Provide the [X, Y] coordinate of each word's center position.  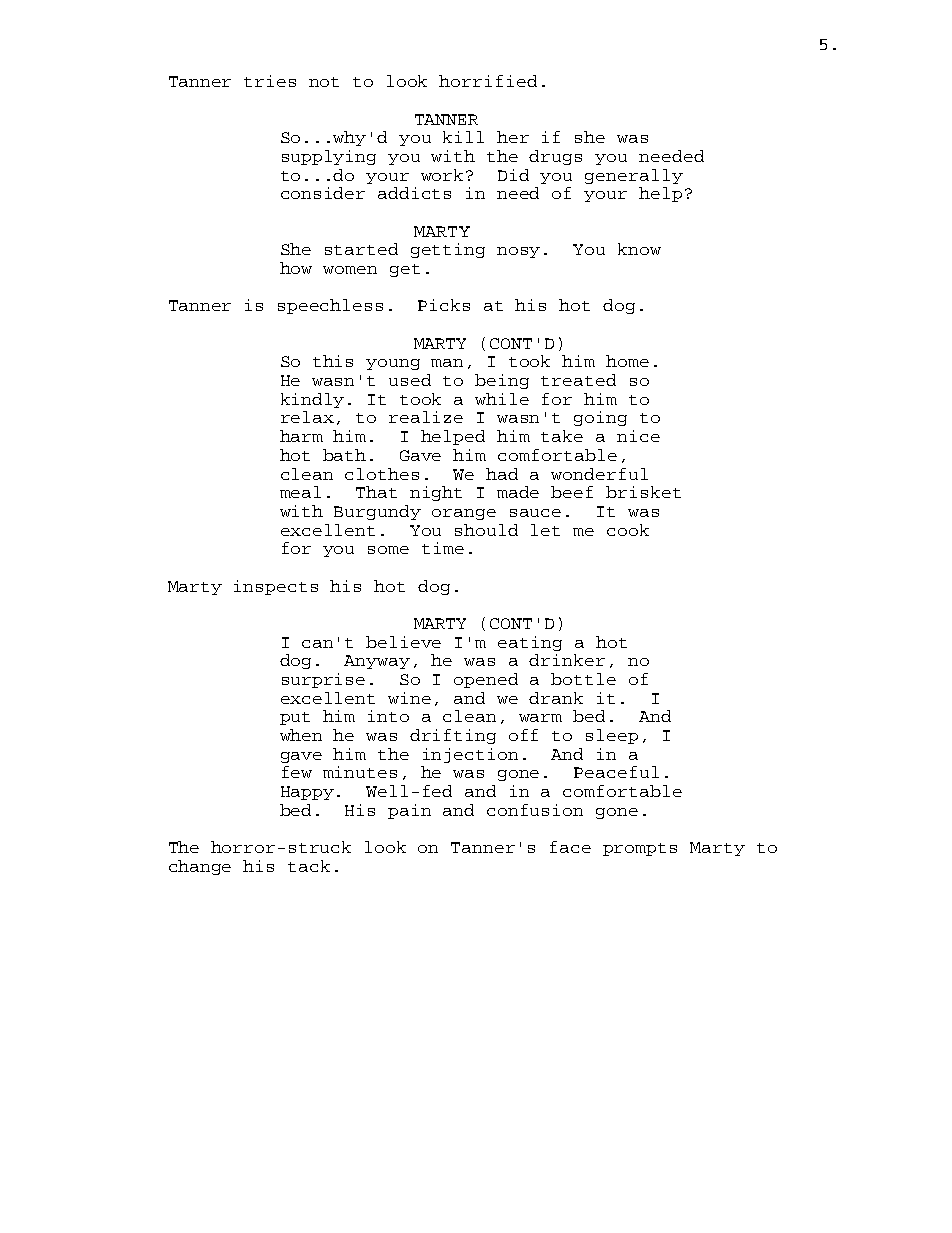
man [447, 363]
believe [403, 642]
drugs [555, 157]
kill [463, 137]
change [200, 867]
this [333, 361]
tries [270, 81]
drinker [567, 660]
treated [578, 380]
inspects [276, 587]
